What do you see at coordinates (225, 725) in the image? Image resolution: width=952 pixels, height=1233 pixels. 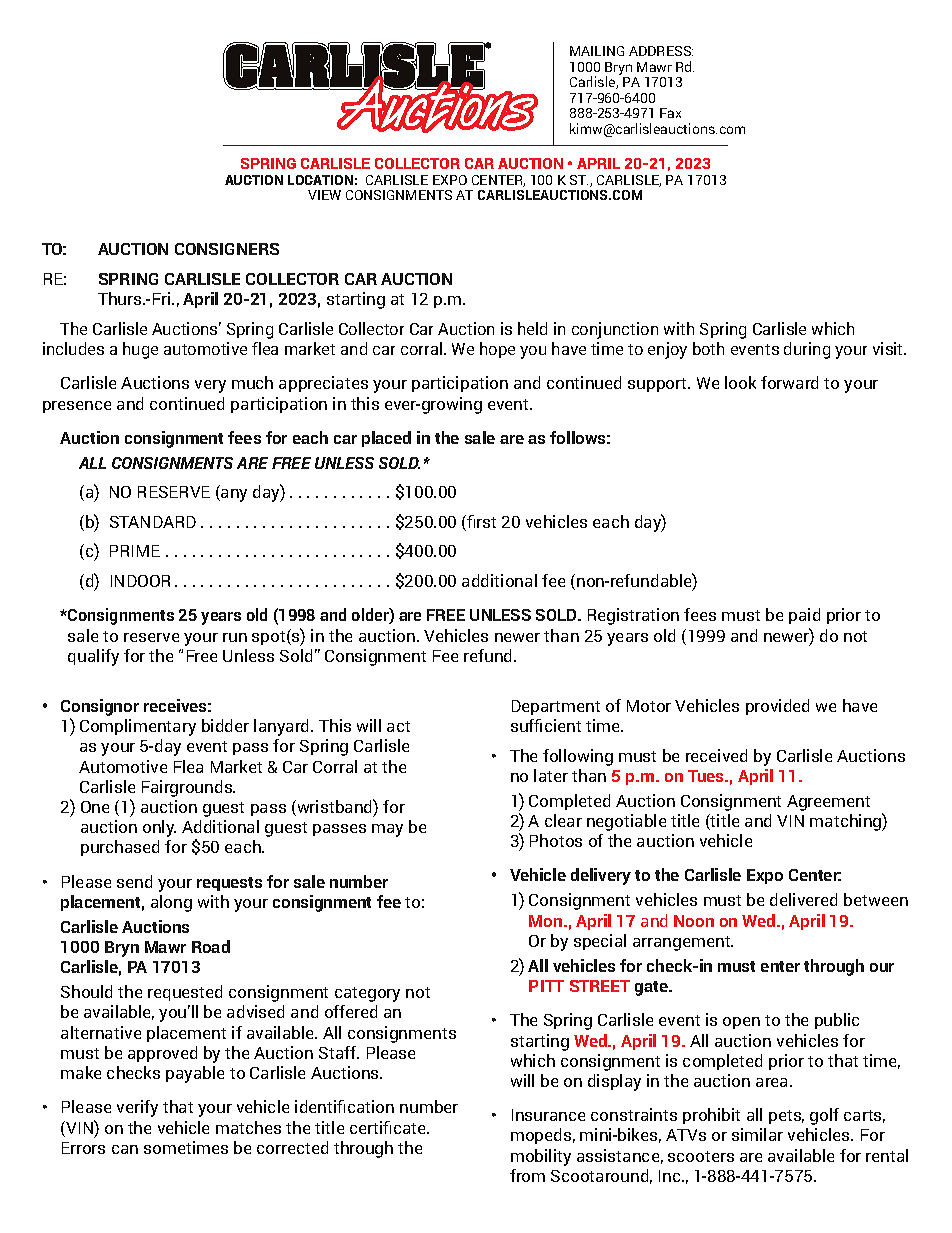 I see `bidder` at bounding box center [225, 725].
